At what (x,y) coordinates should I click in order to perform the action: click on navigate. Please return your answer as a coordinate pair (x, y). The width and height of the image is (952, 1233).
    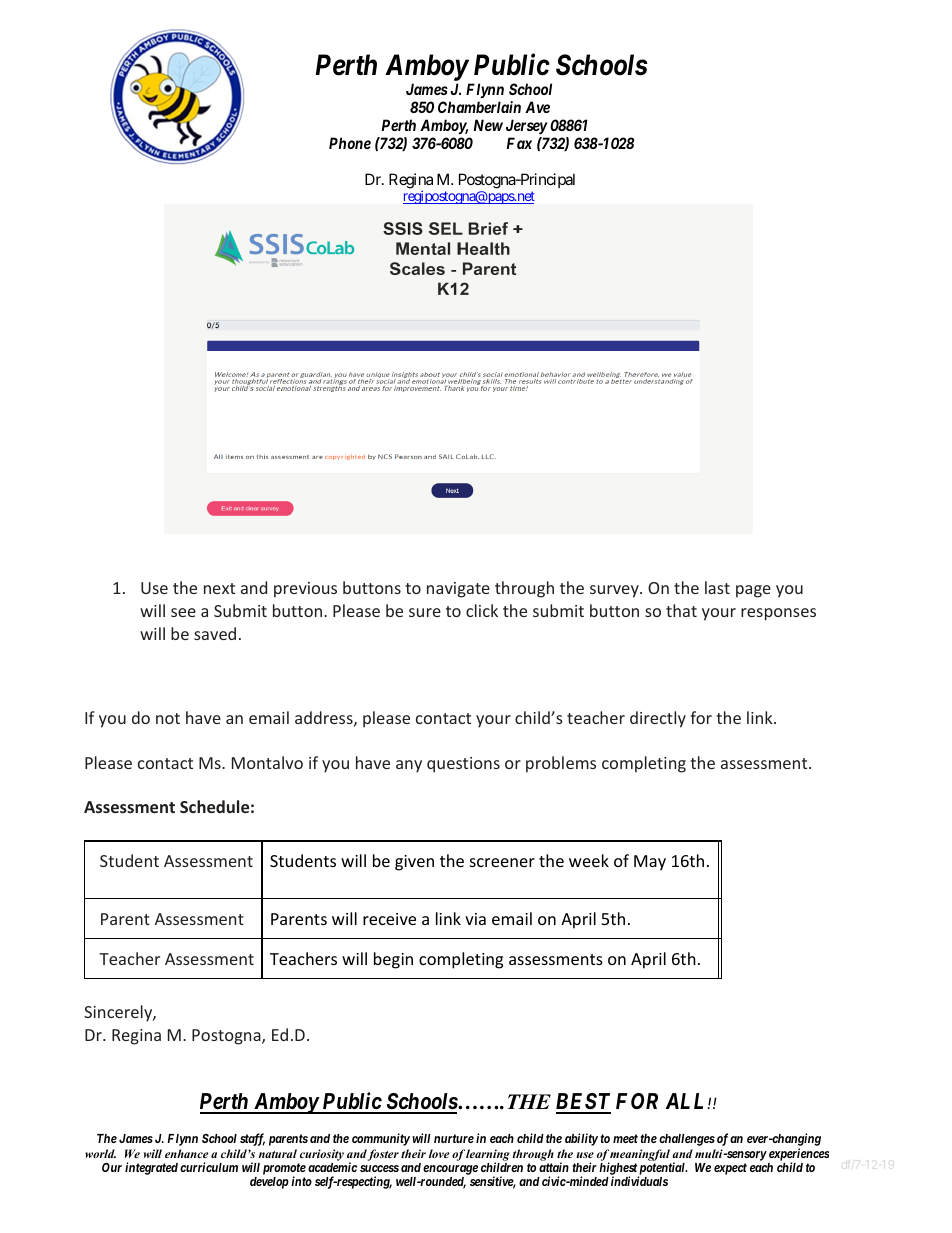
    Looking at the image, I should click on (458, 590).
